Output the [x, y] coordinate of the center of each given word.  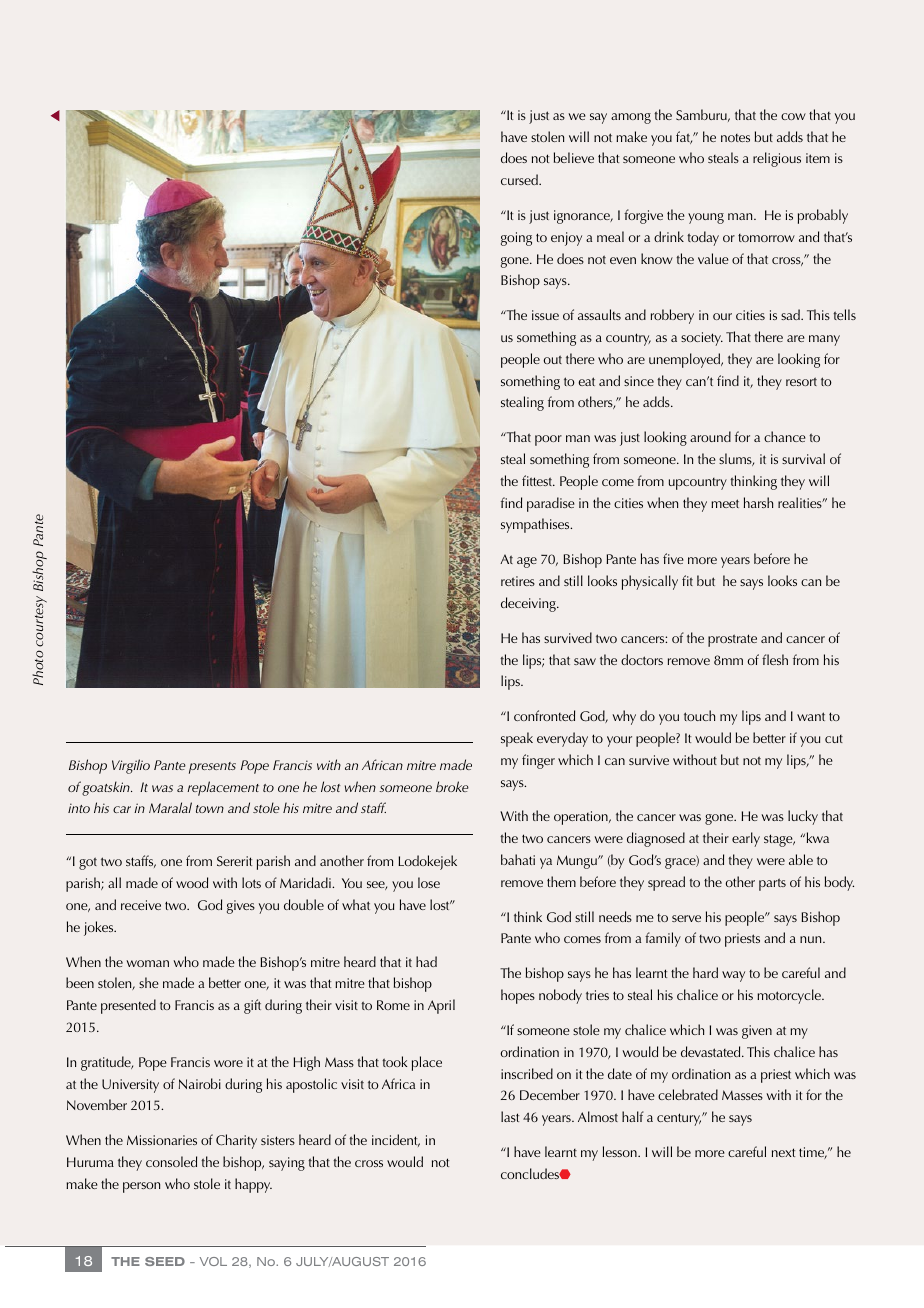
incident [396, 1140]
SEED [165, 1261]
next [783, 1152]
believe [574, 157]
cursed [520, 179]
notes [735, 138]
